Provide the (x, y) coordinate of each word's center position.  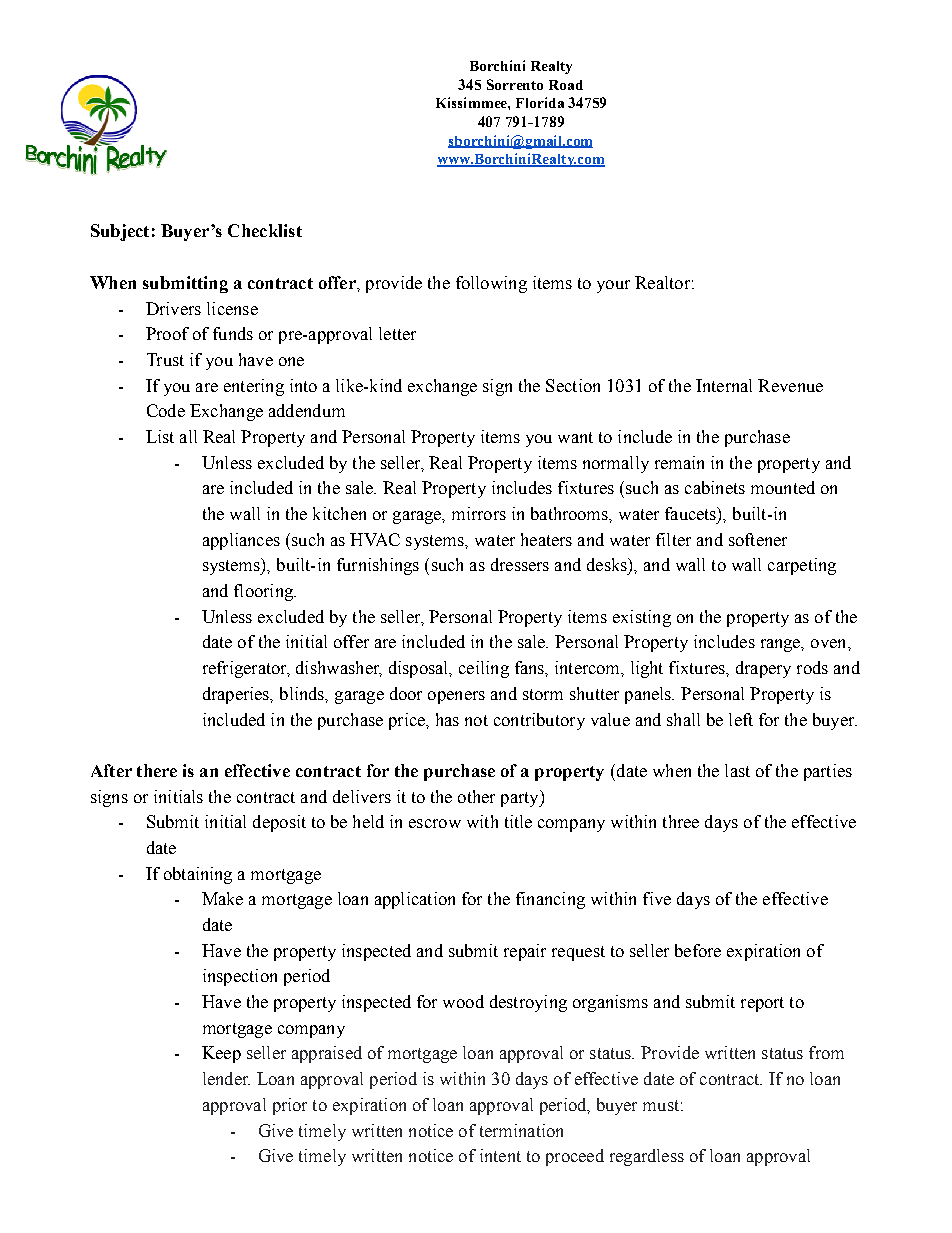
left (741, 719)
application (415, 900)
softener (758, 539)
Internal (724, 385)
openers (456, 697)
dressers (520, 564)
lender (226, 1078)
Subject (120, 232)
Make (222, 898)
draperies (237, 695)
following (491, 284)
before (698, 950)
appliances (241, 541)
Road (566, 85)
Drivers (173, 308)
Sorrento (515, 84)
